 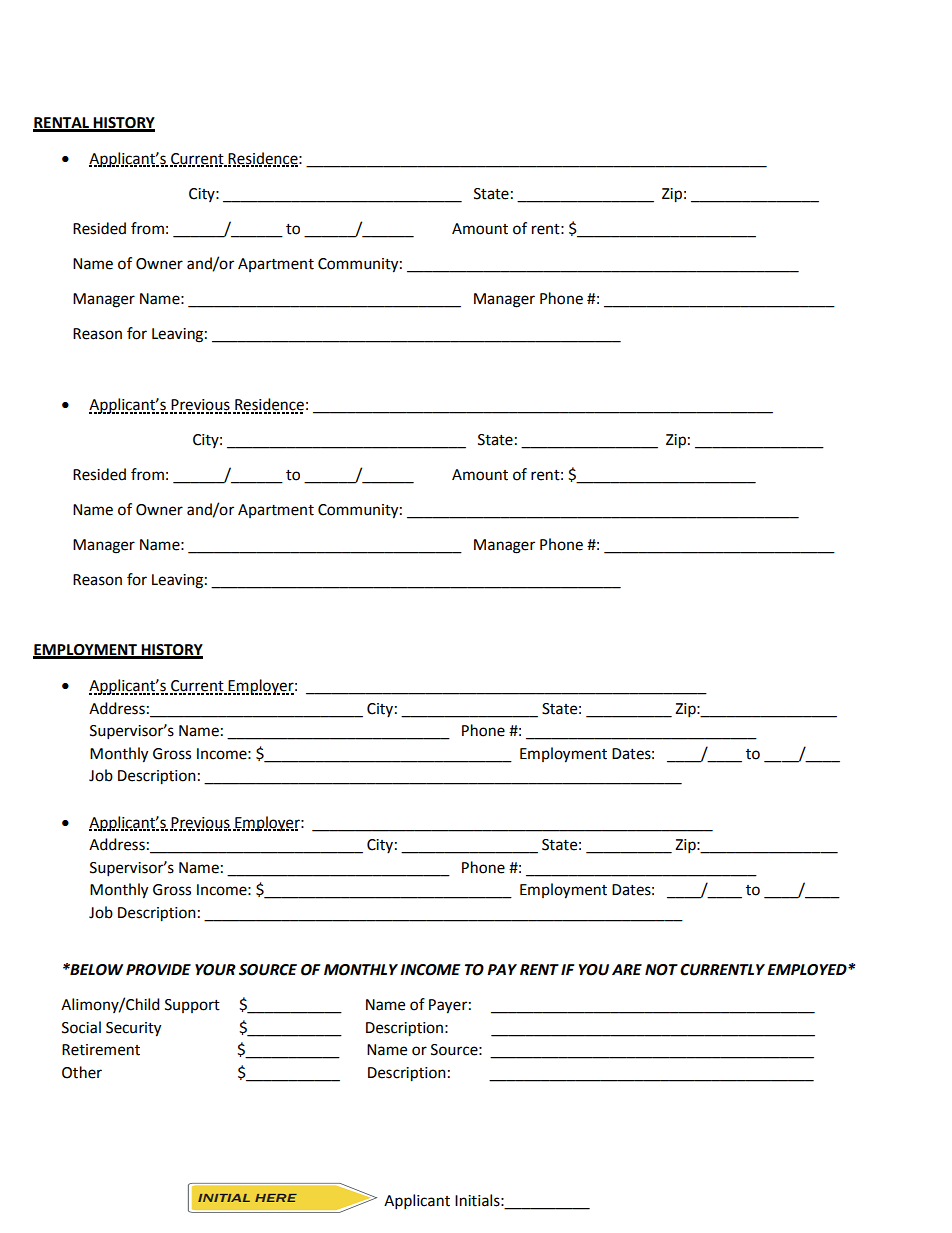 I want to click on Security, so click(x=133, y=1029).
